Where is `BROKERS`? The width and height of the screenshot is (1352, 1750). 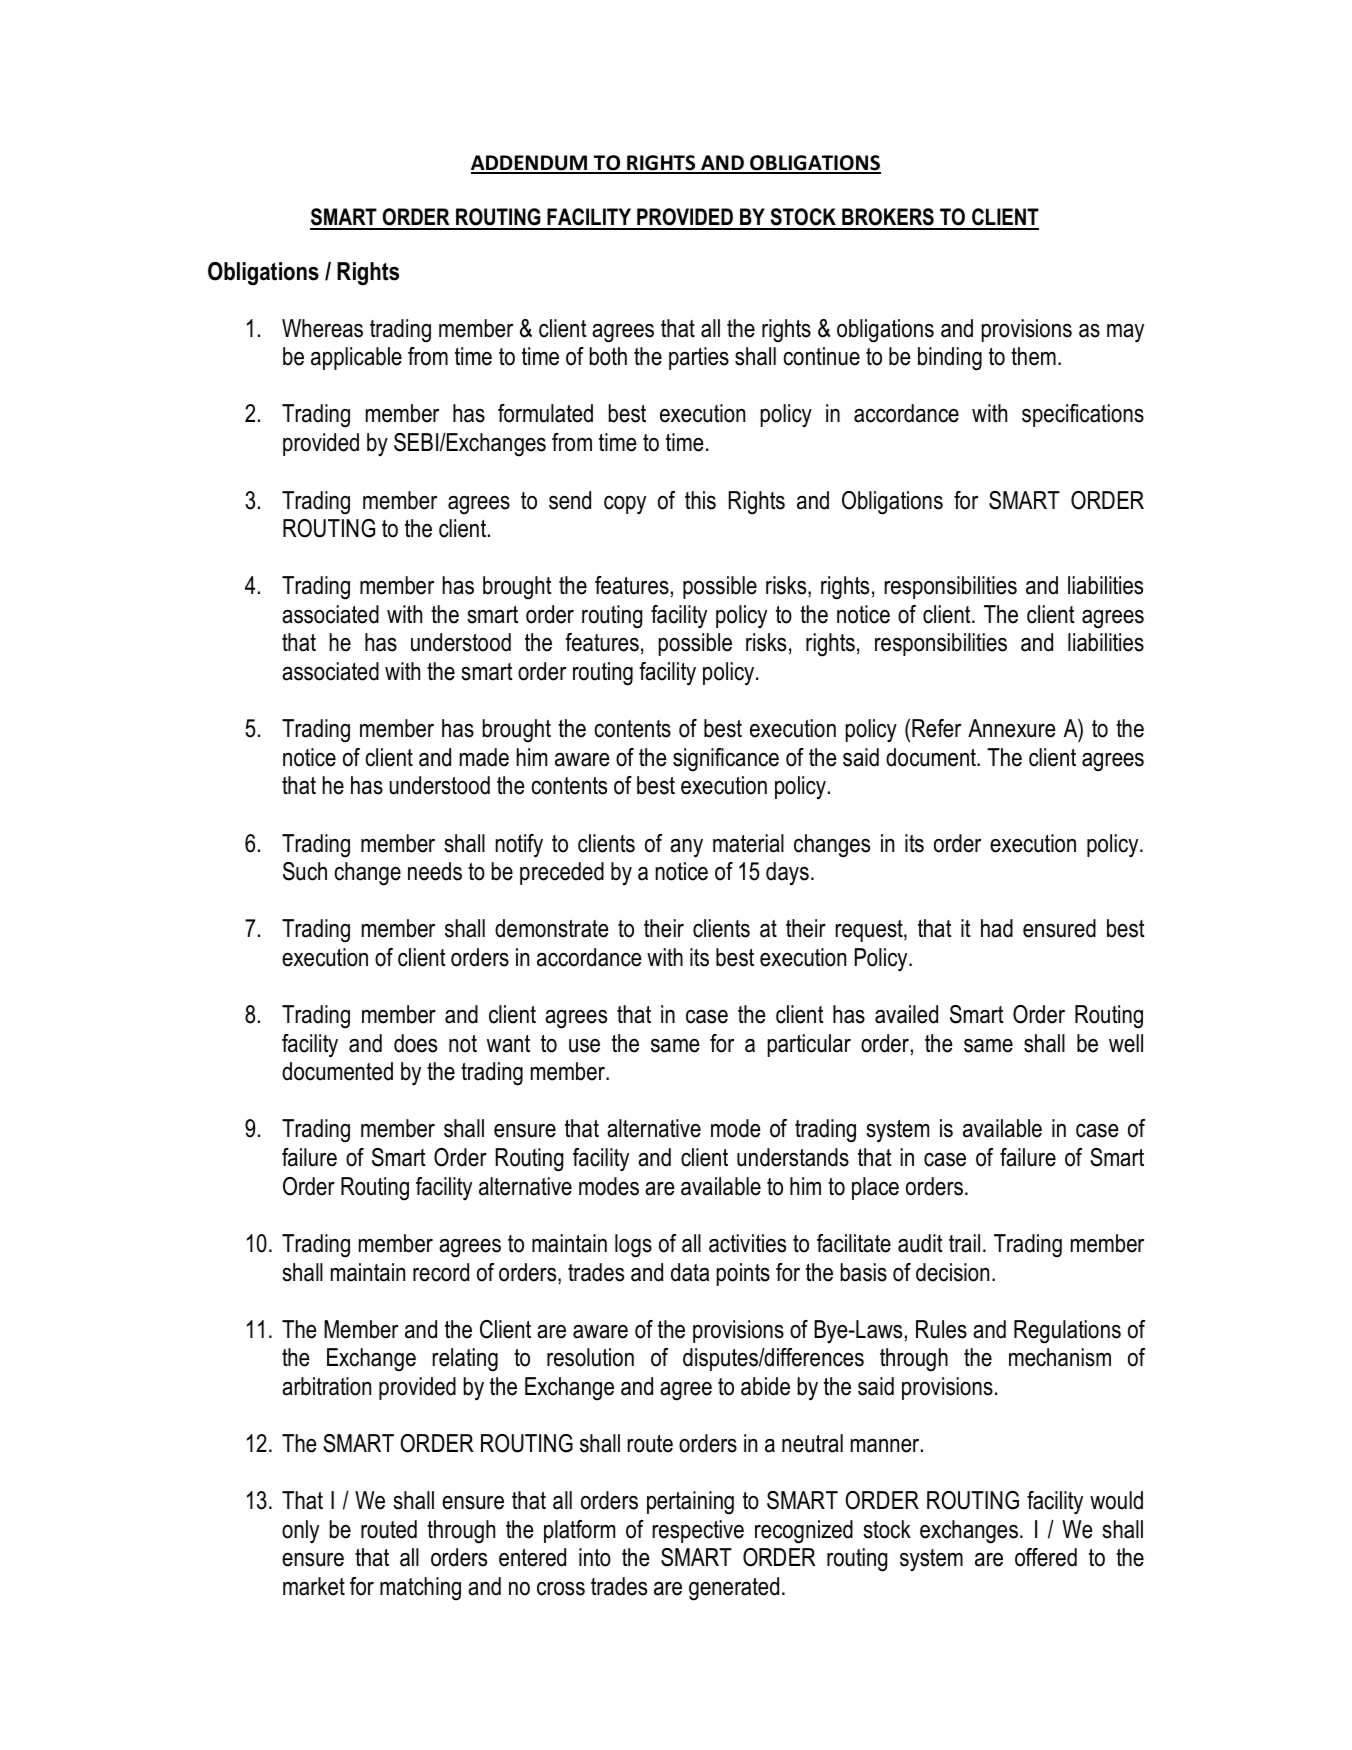 BROKERS is located at coordinates (888, 218).
